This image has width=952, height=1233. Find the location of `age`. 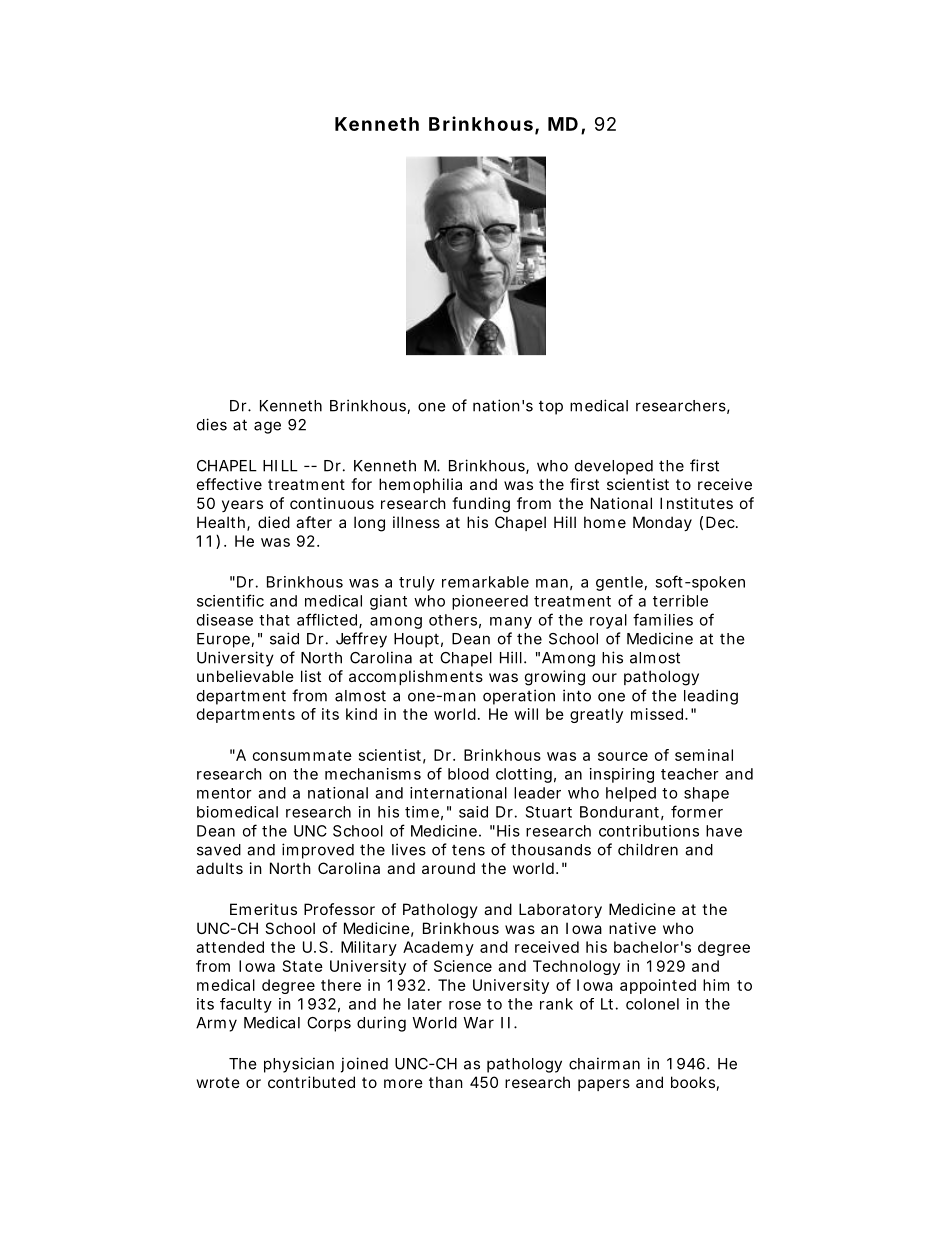

age is located at coordinates (267, 427).
